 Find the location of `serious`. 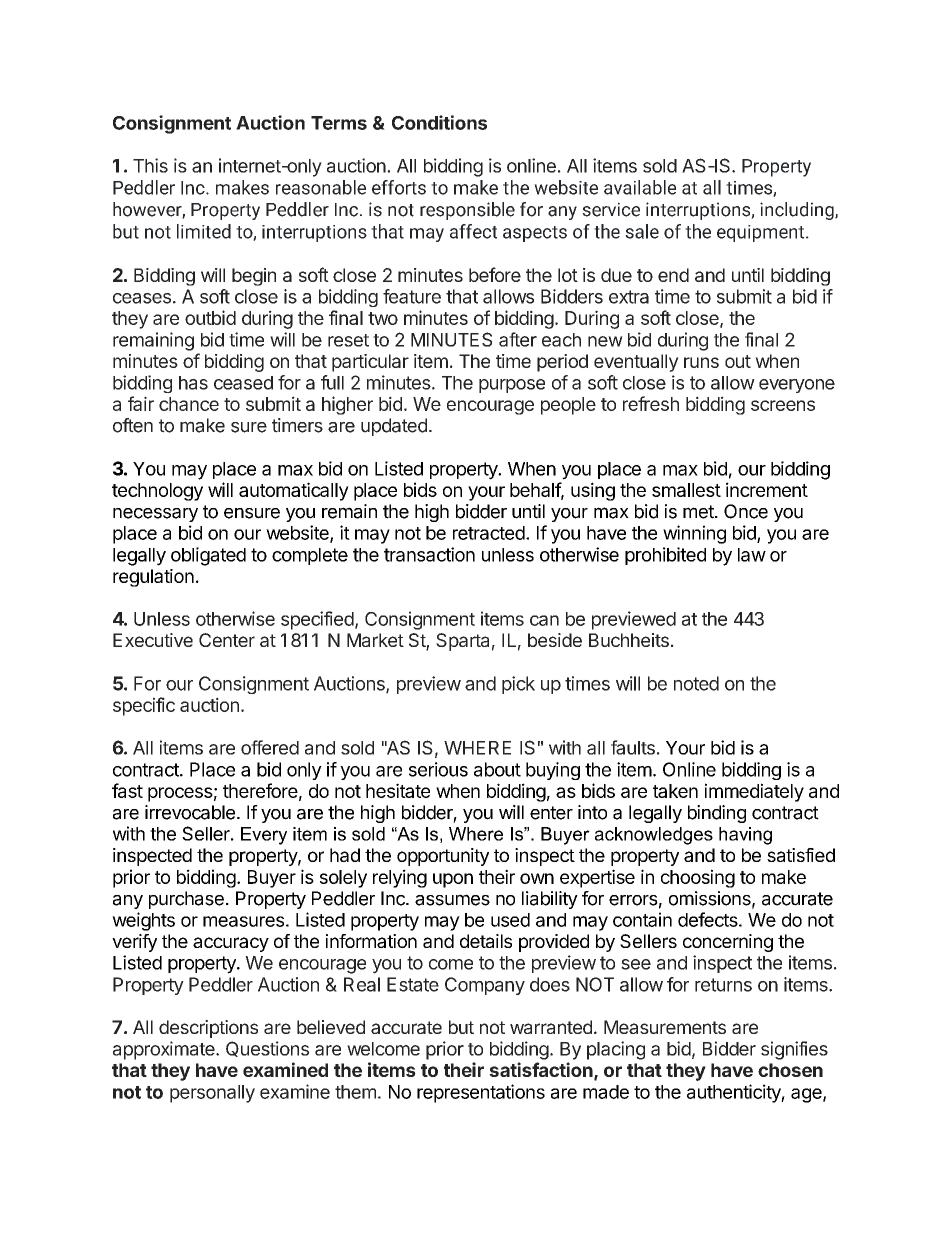

serious is located at coordinates (438, 769).
